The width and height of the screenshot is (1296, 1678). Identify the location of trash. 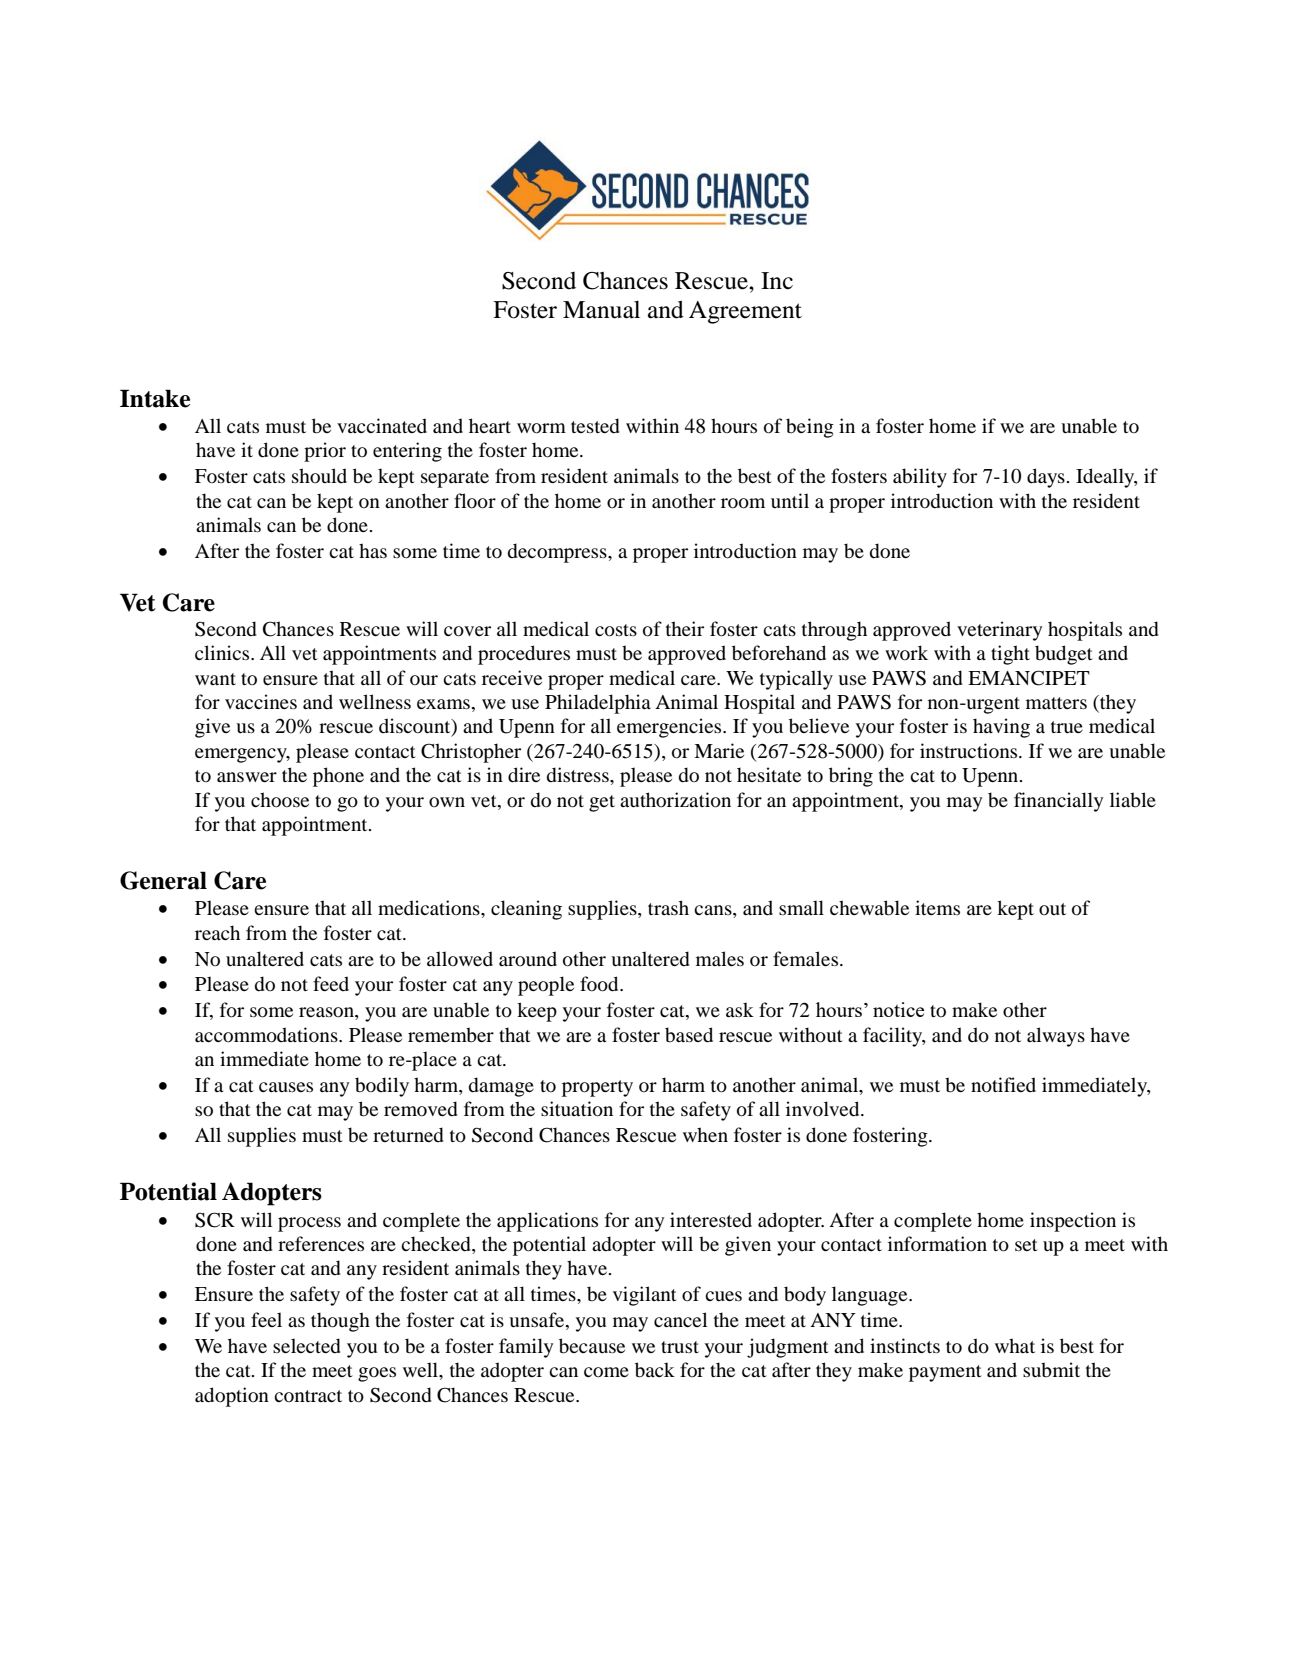
(668, 907).
